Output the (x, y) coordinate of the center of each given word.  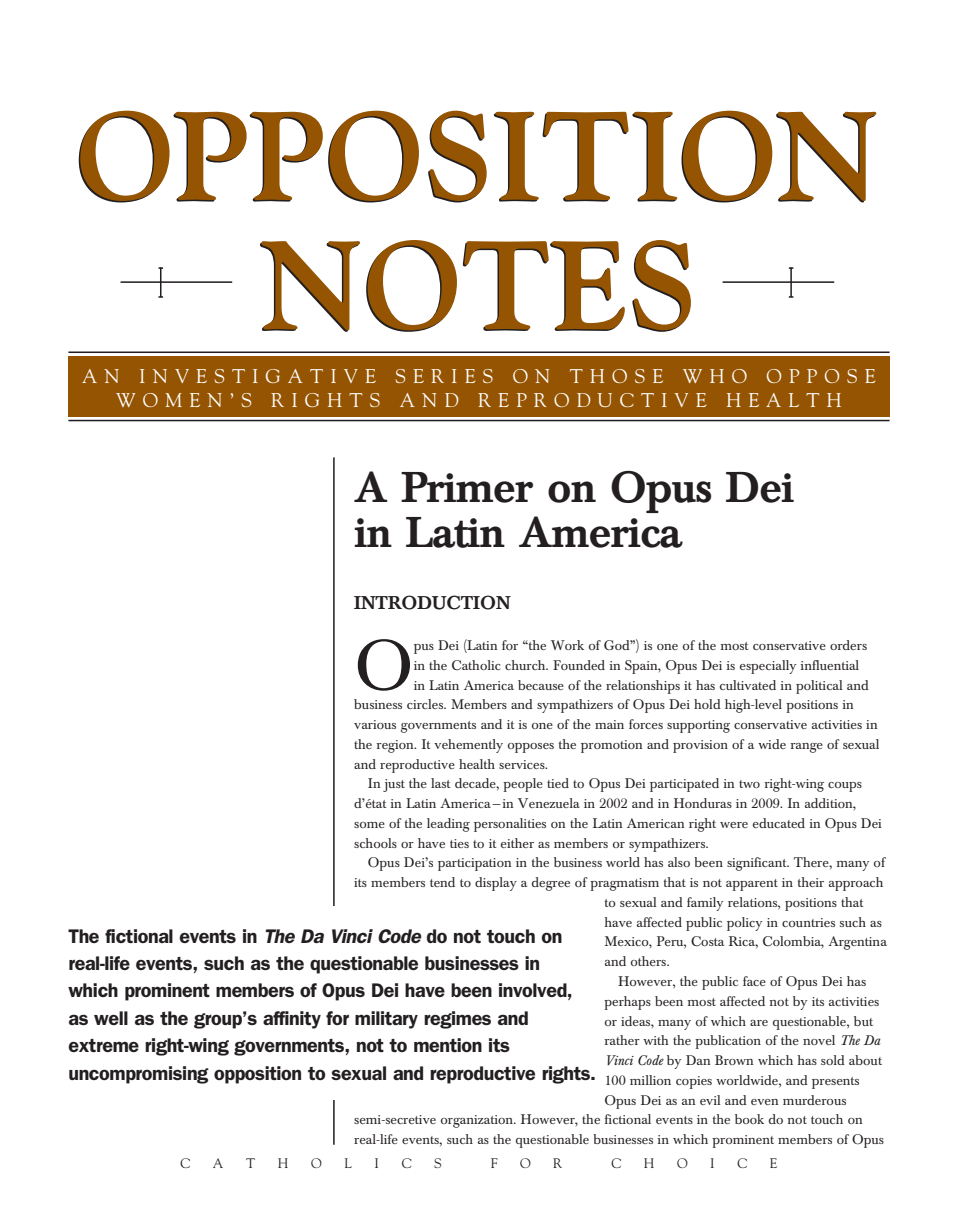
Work (567, 645)
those (616, 376)
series (444, 376)
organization (478, 1121)
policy (744, 924)
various (375, 724)
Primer (467, 487)
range (806, 748)
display (496, 884)
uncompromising (139, 1075)
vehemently (468, 746)
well (111, 1018)
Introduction (432, 602)
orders (848, 645)
